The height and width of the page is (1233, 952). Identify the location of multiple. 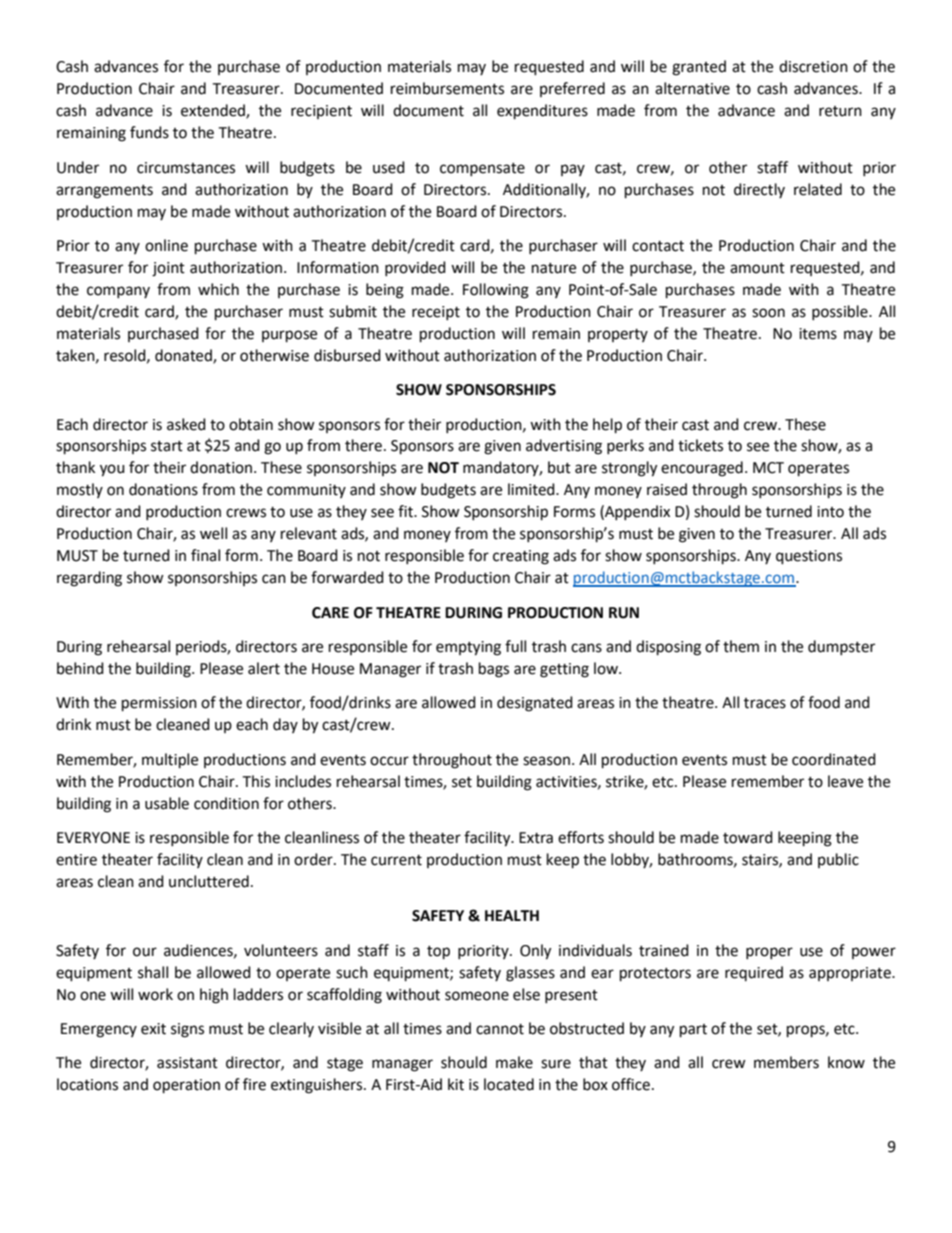
(170, 761).
